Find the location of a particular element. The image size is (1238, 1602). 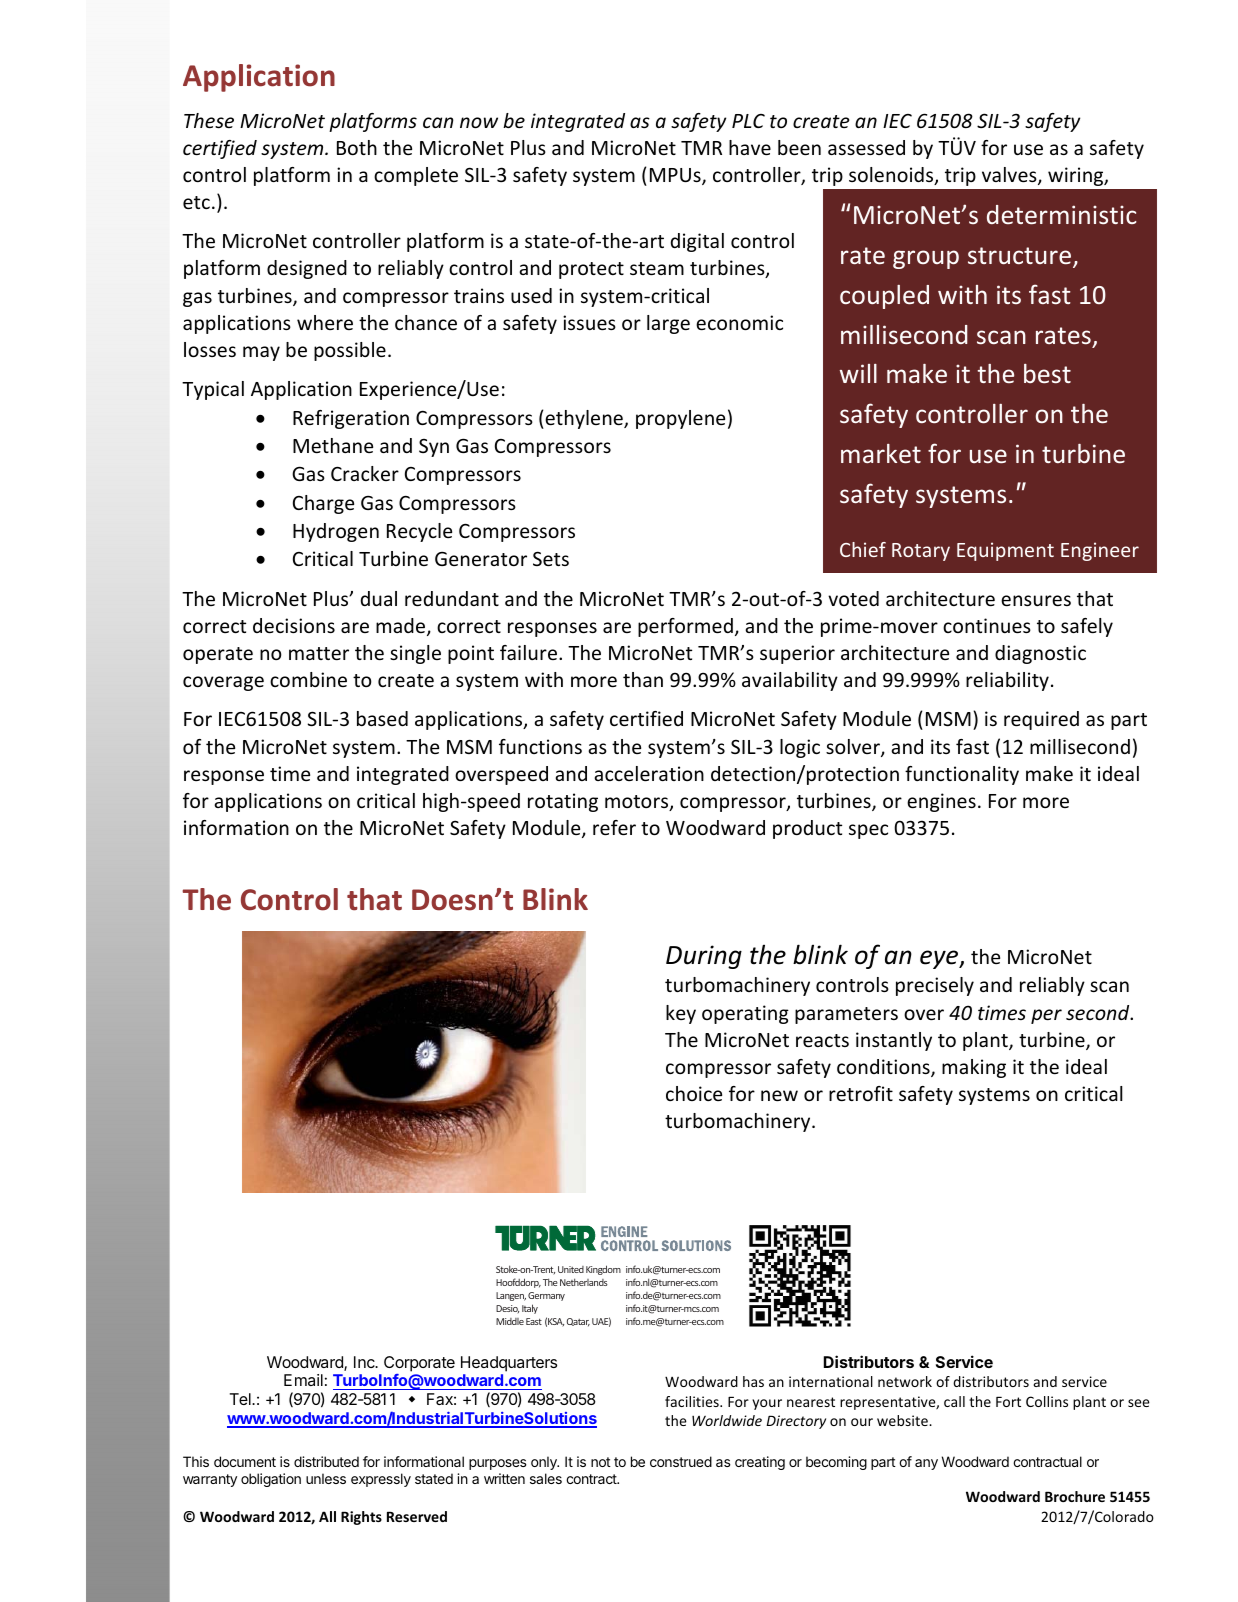

making is located at coordinates (974, 1068).
